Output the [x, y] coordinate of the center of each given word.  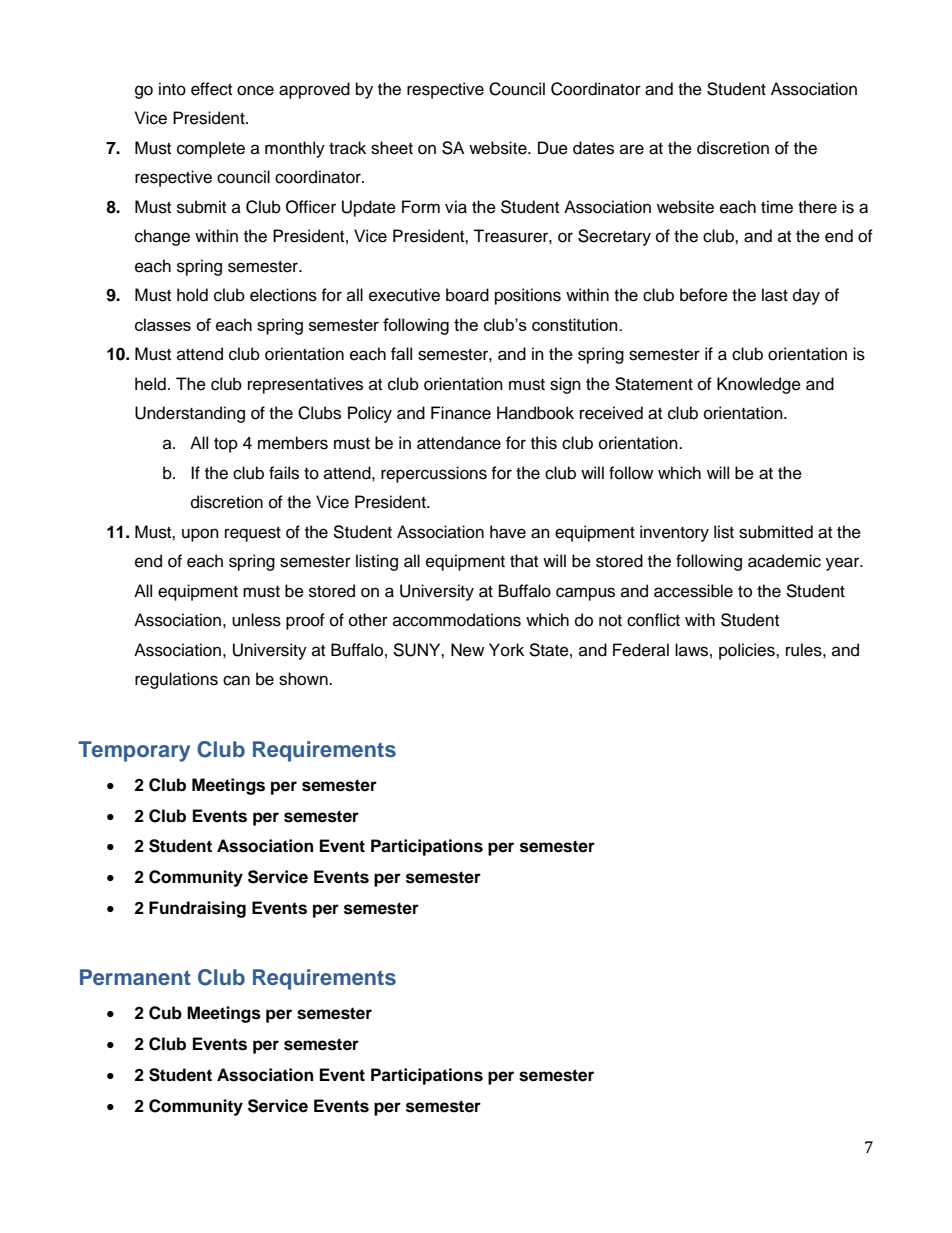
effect [211, 89]
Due [553, 148]
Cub [165, 1013]
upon [200, 535]
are [632, 149]
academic [784, 561]
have [508, 532]
